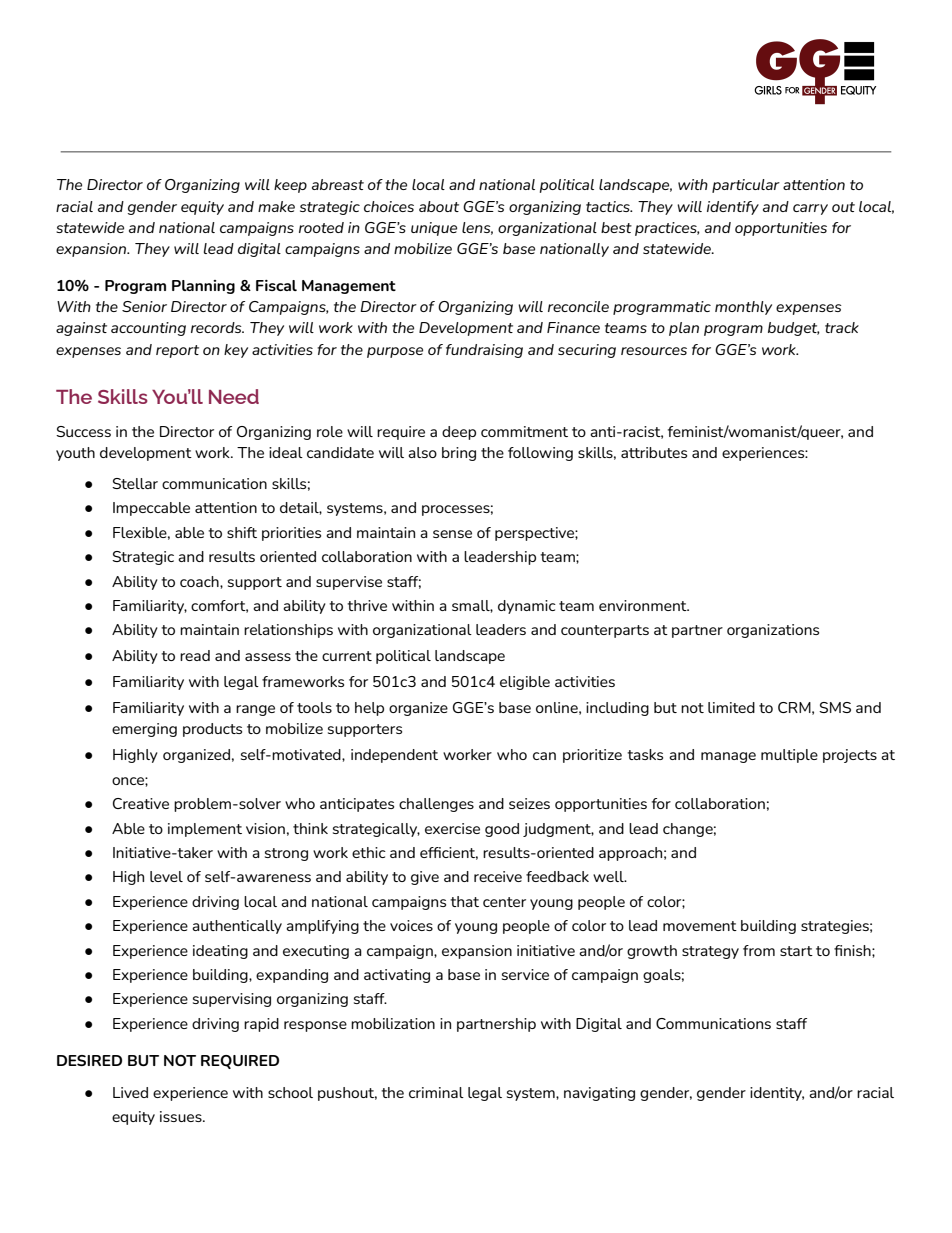 Image resolution: width=952 pixels, height=1233 pixels. What do you see at coordinates (141, 803) in the screenshot?
I see `Creative` at bounding box center [141, 803].
